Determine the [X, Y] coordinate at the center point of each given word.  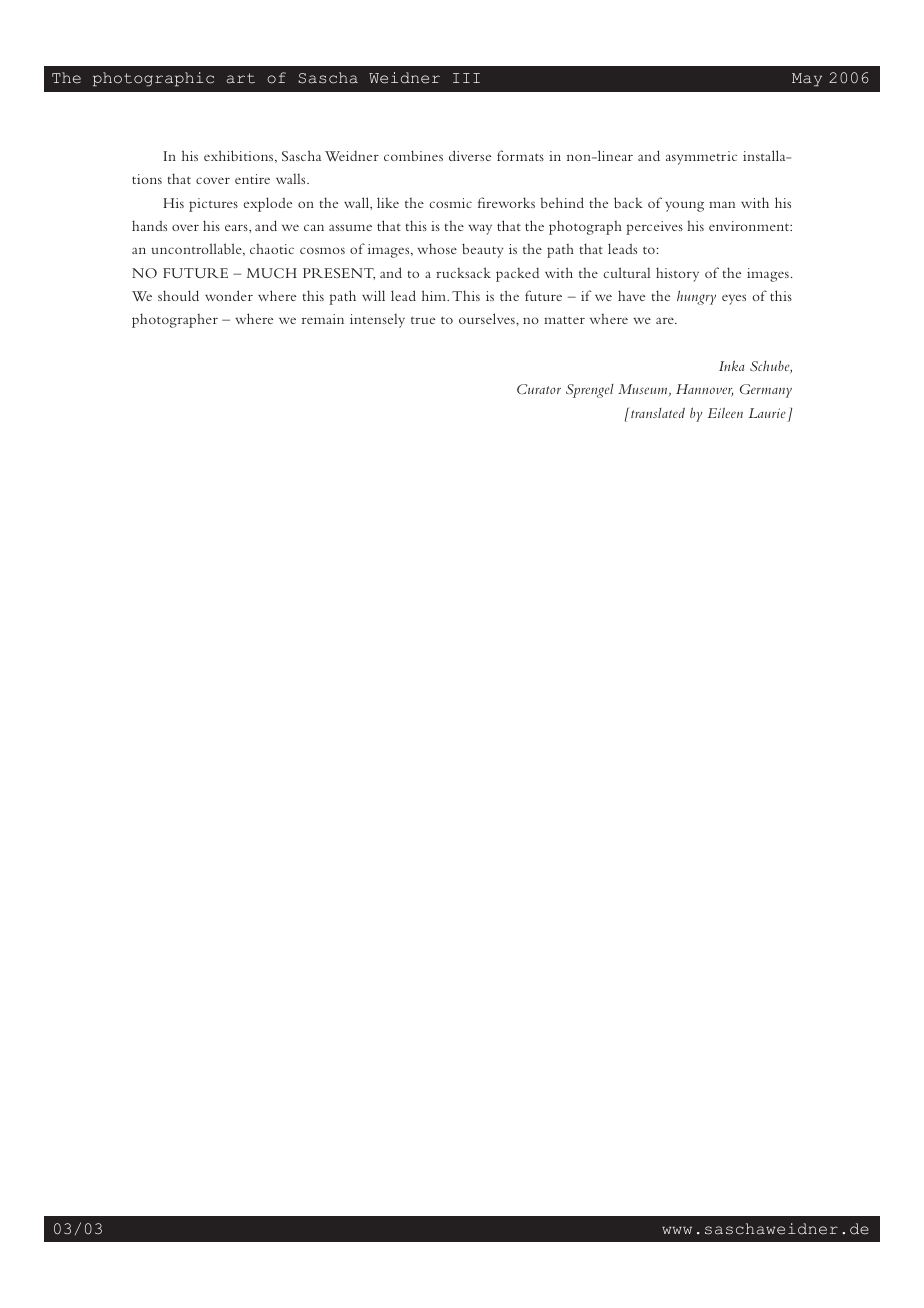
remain [323, 319]
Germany [766, 391]
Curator [539, 389]
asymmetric [701, 158]
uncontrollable [197, 249]
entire [252, 179]
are [666, 320]
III [466, 78]
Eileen [725, 412]
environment [750, 226]
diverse [470, 155]
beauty [482, 250]
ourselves [488, 318]
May [807, 80]
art [241, 78]
